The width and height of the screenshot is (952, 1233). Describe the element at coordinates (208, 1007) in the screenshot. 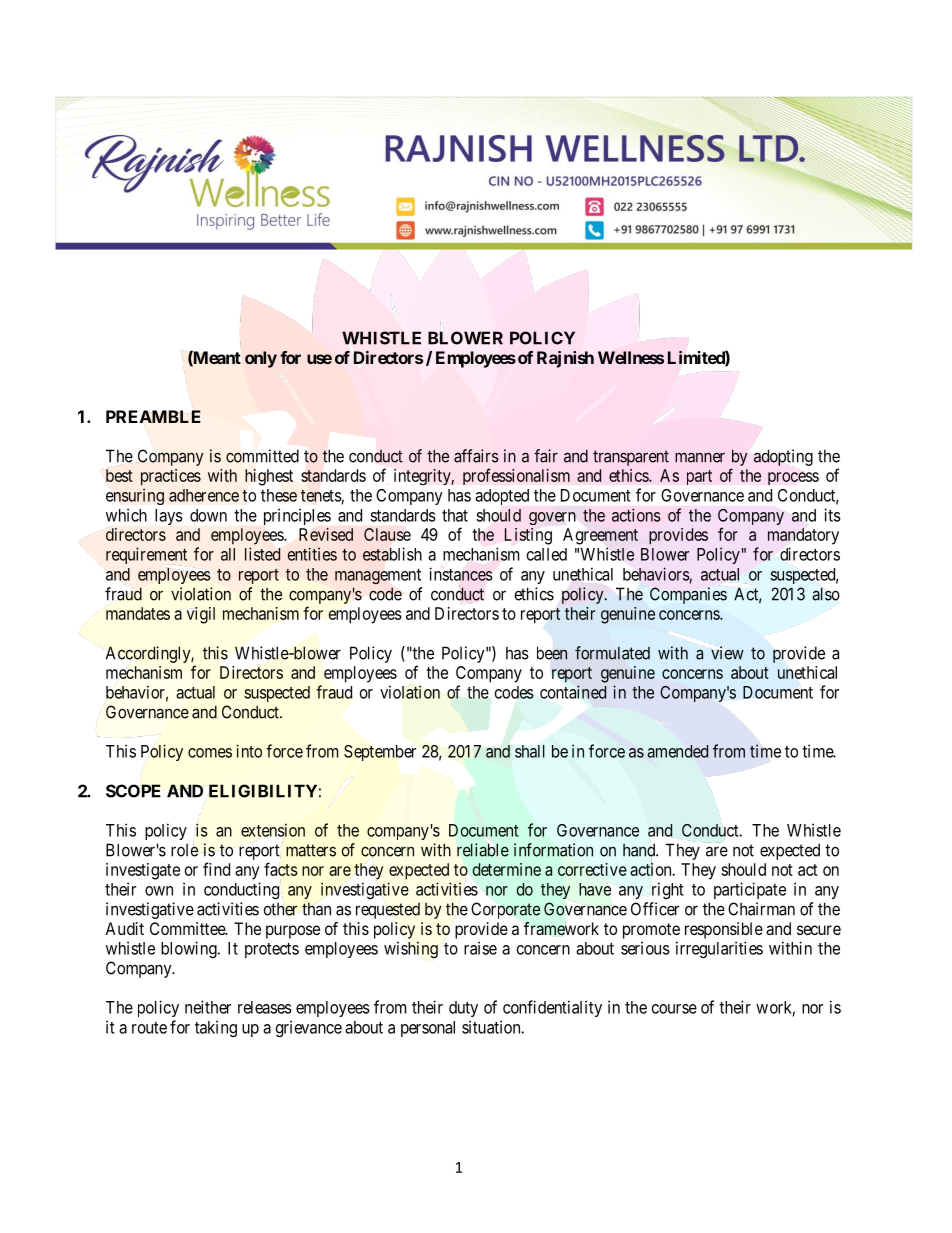

I see `neither` at that location.
